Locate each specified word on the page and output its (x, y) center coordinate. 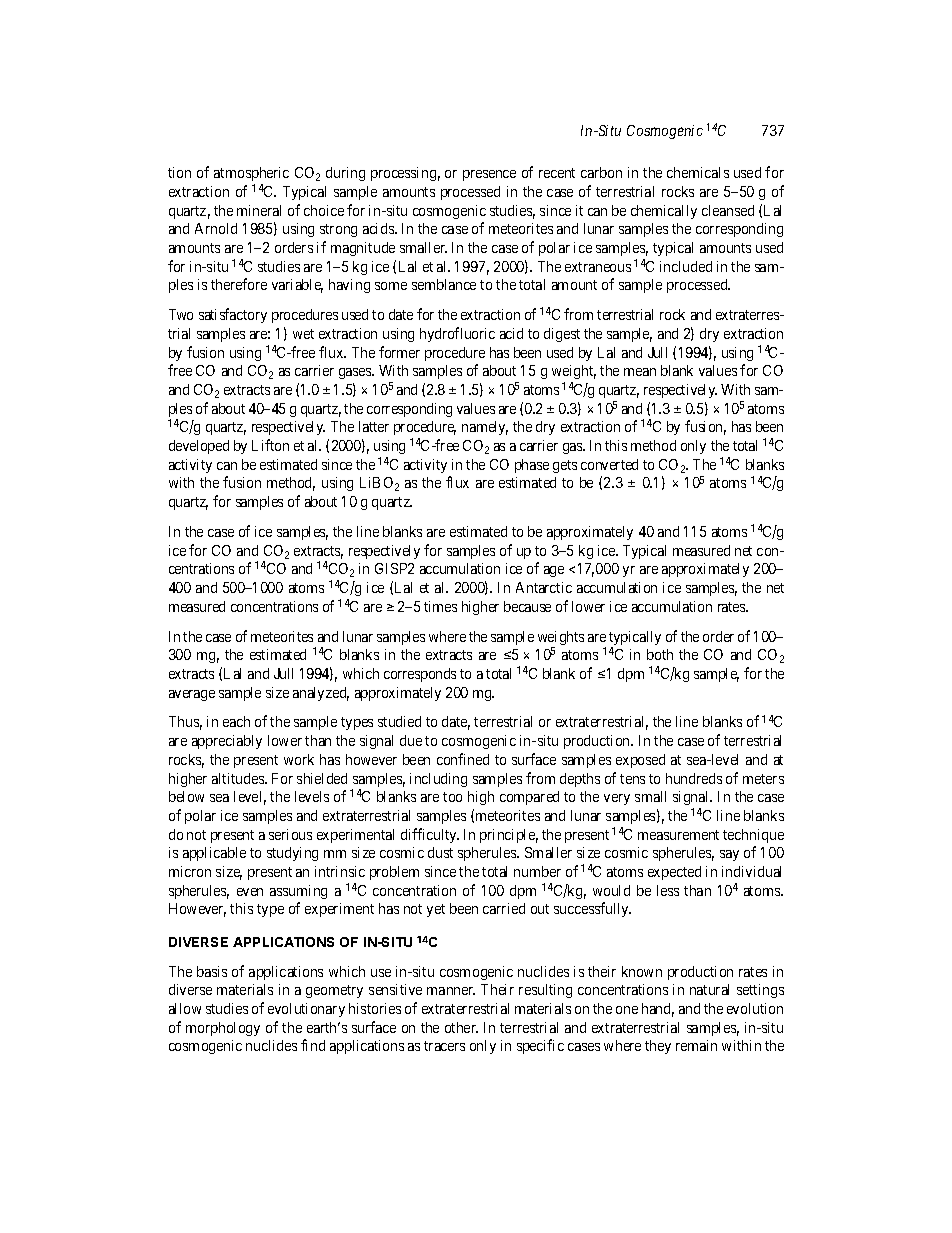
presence (489, 175)
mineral (259, 210)
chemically (664, 212)
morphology (223, 1029)
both (660, 654)
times (440, 606)
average (192, 695)
